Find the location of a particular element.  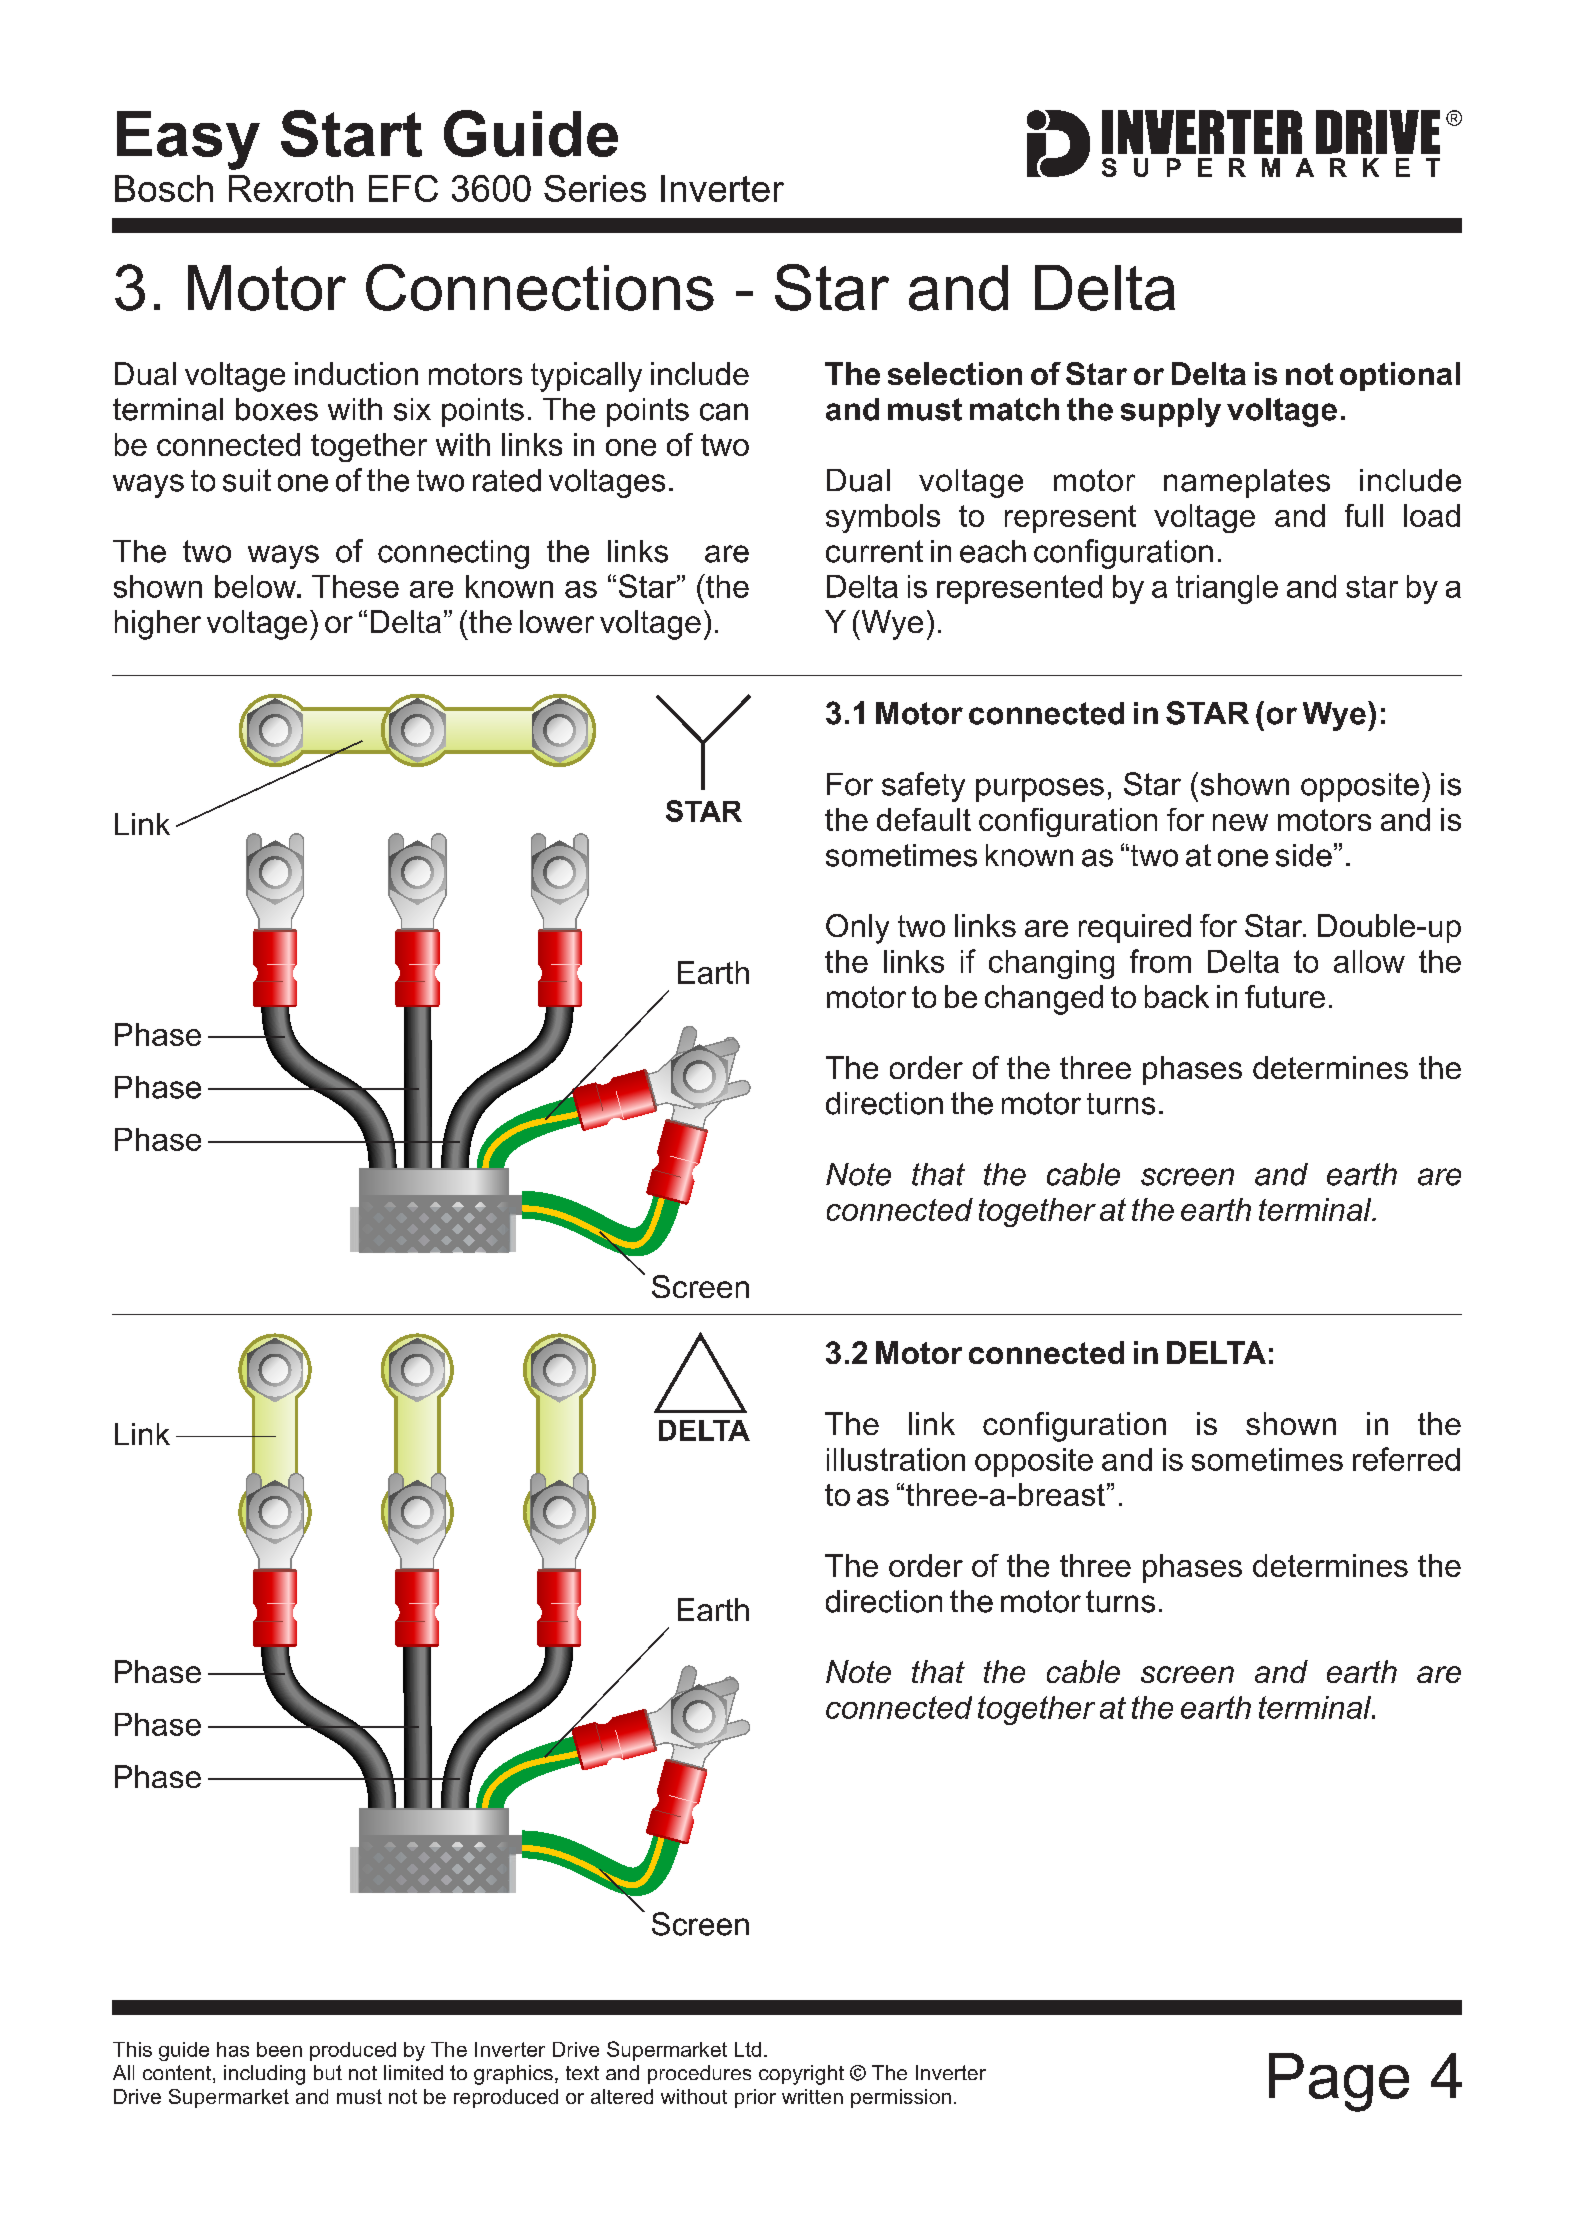

new is located at coordinates (1240, 822).
